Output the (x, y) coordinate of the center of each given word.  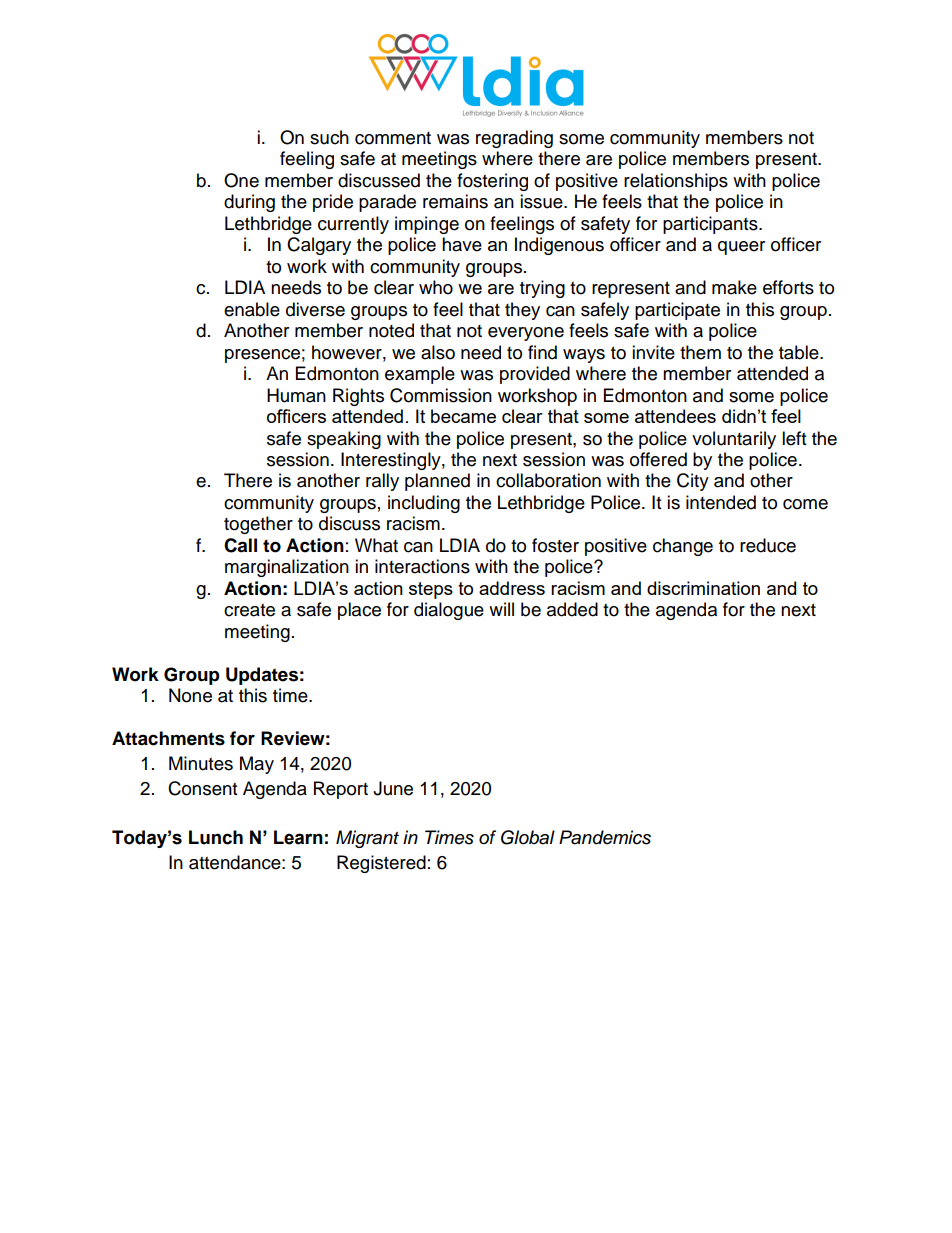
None (190, 695)
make (734, 287)
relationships (676, 182)
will (501, 609)
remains (455, 201)
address (512, 588)
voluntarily (734, 440)
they (522, 311)
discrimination (703, 588)
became (463, 416)
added (572, 609)
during (249, 203)
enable (252, 309)
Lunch (216, 837)
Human (296, 395)
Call (240, 545)
